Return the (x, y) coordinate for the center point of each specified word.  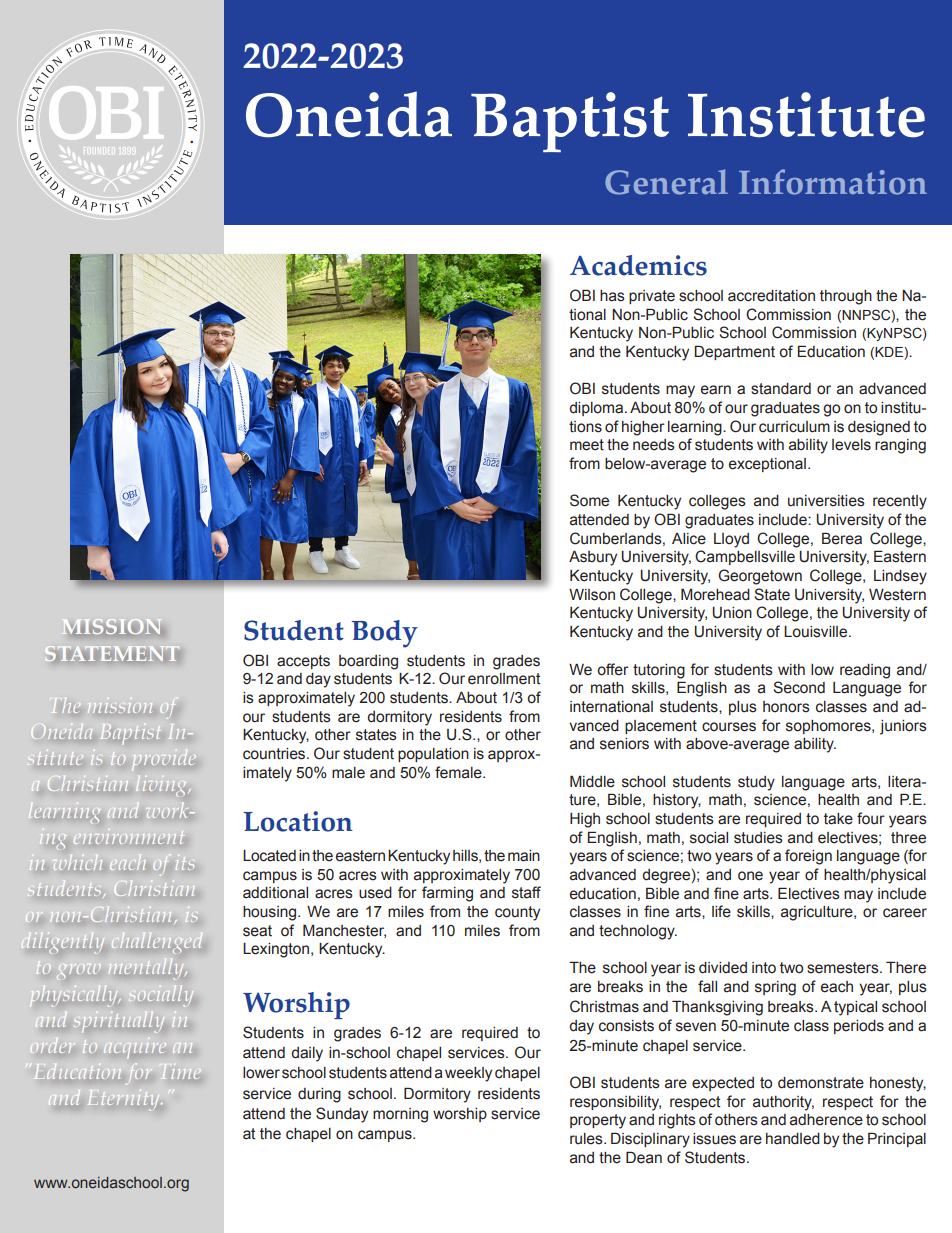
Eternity (125, 1097)
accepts (303, 662)
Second (799, 687)
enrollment (504, 679)
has (612, 296)
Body (385, 634)
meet (587, 445)
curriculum (794, 427)
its (185, 862)
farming (447, 894)
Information (833, 182)
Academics (638, 265)
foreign (808, 857)
